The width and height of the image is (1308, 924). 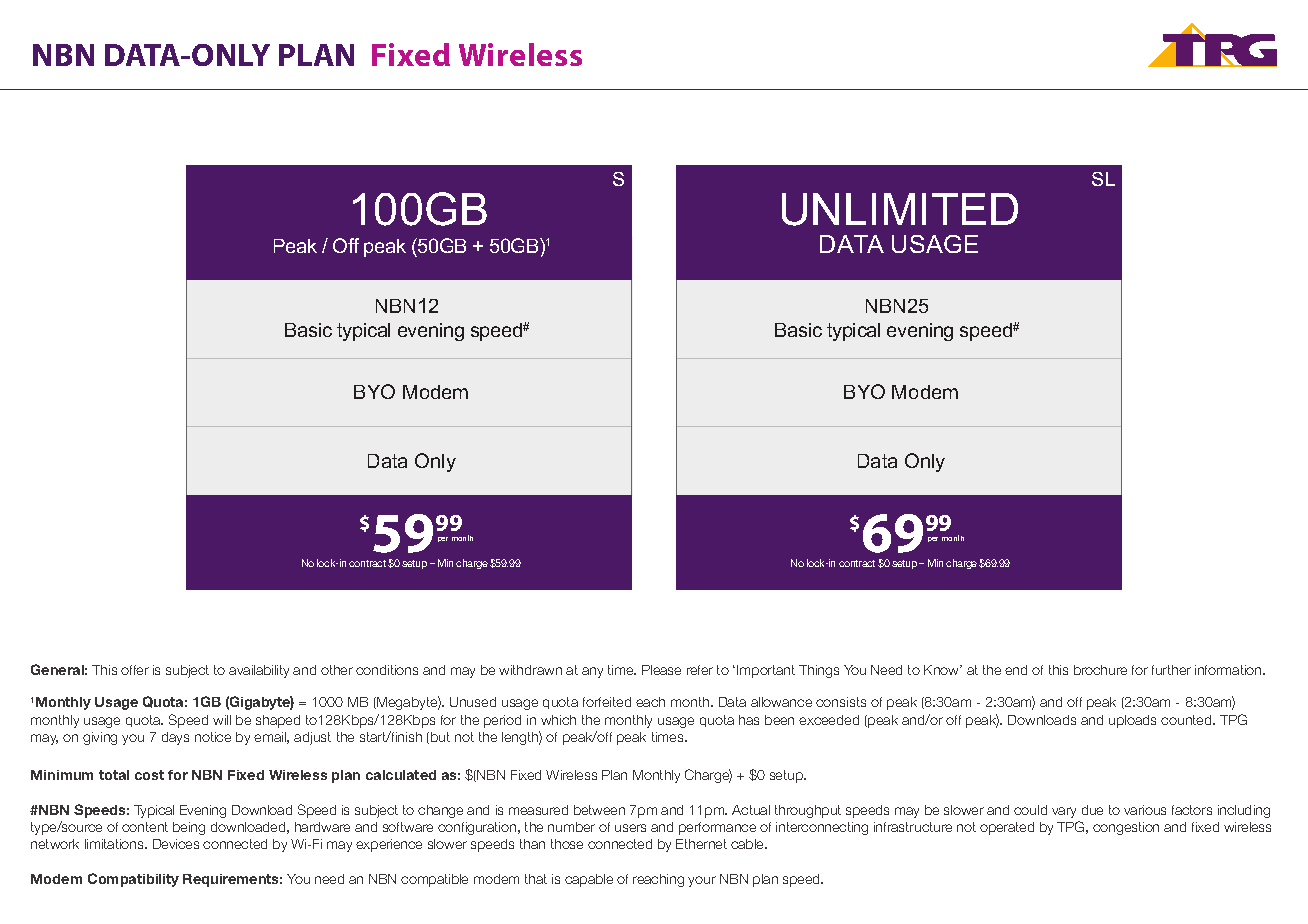 What do you see at coordinates (176, 844) in the image?
I see `Devices` at bounding box center [176, 844].
